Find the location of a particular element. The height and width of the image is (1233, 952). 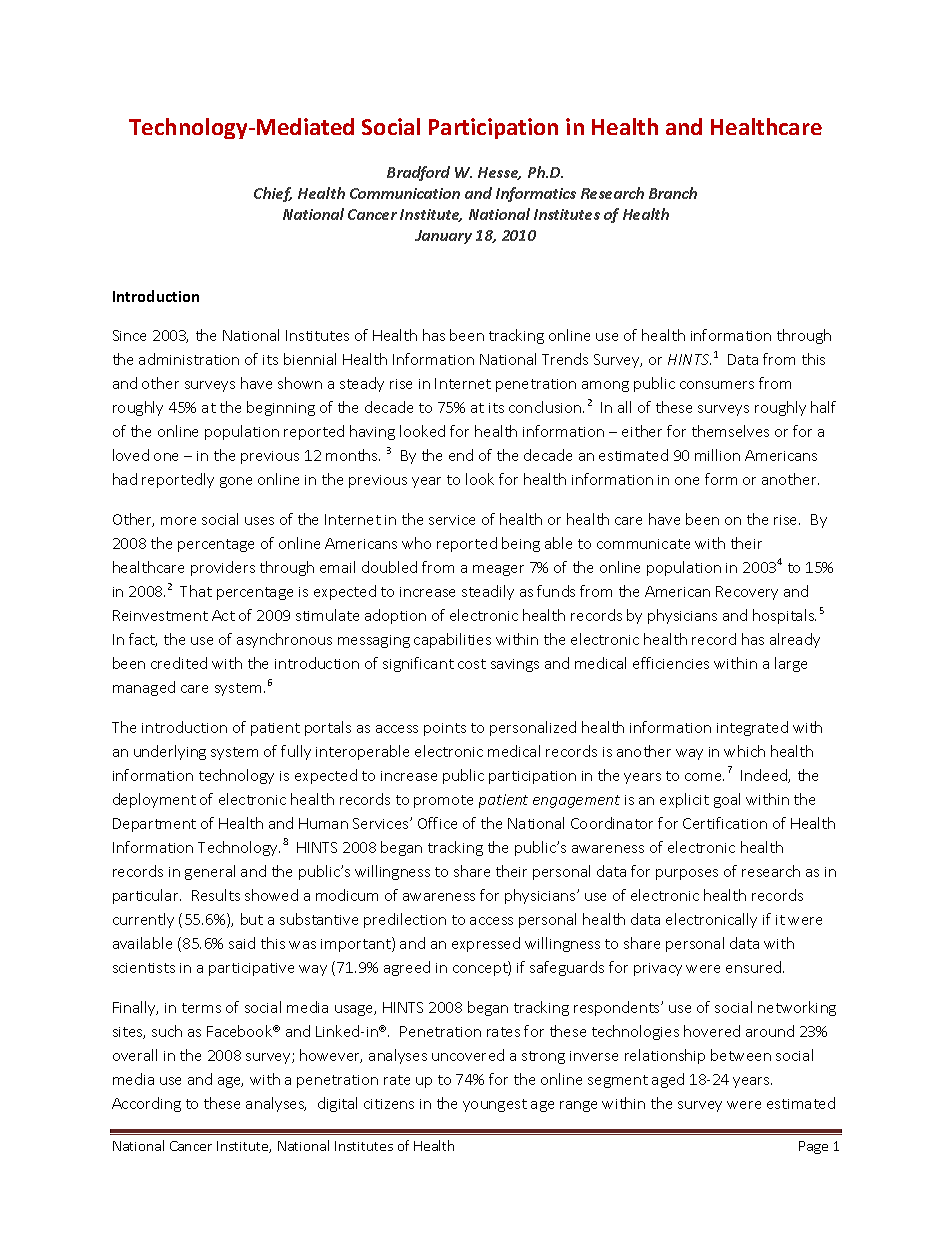

gone is located at coordinates (236, 482).
